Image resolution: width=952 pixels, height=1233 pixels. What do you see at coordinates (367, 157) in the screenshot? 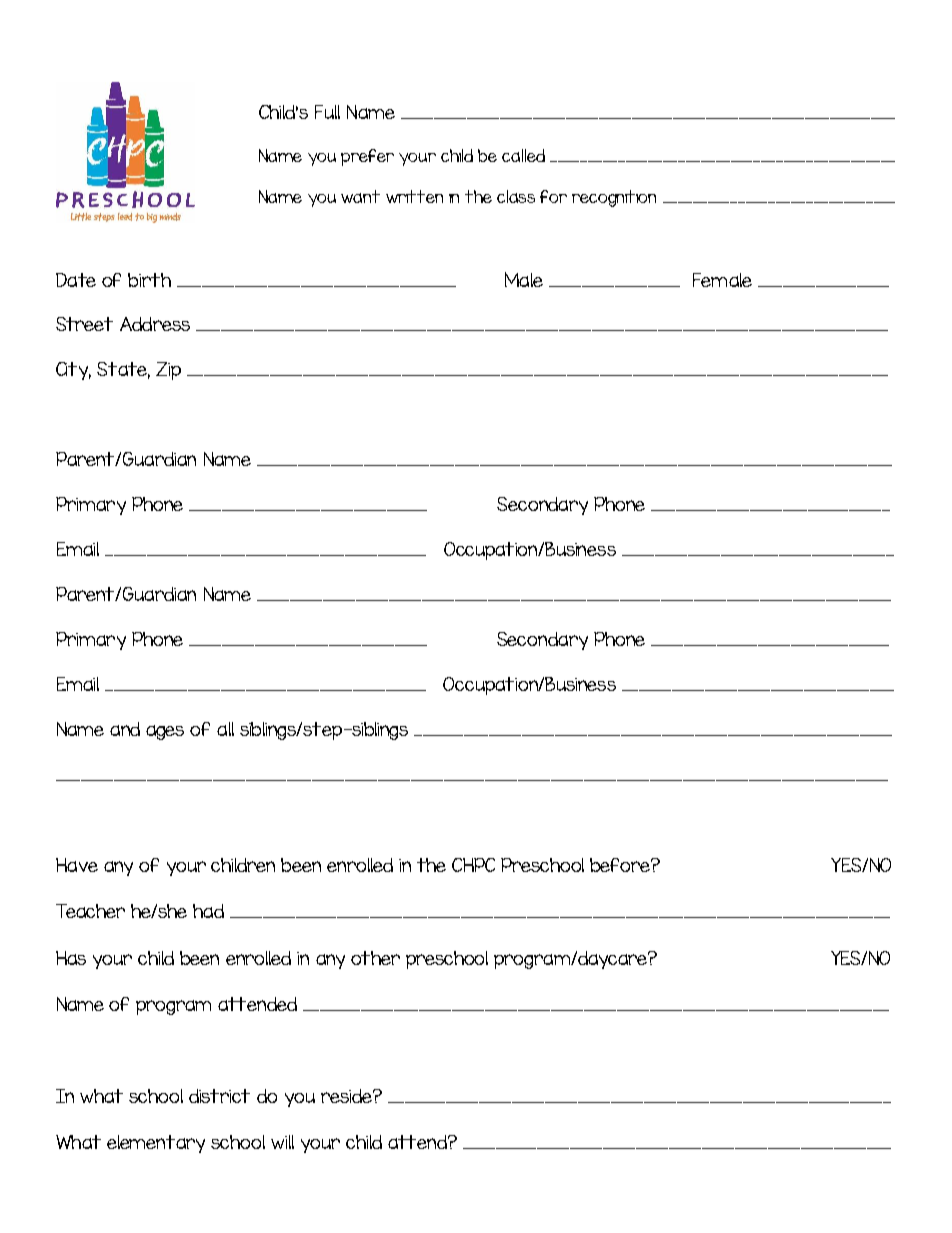
I see `prefer` at bounding box center [367, 157].
